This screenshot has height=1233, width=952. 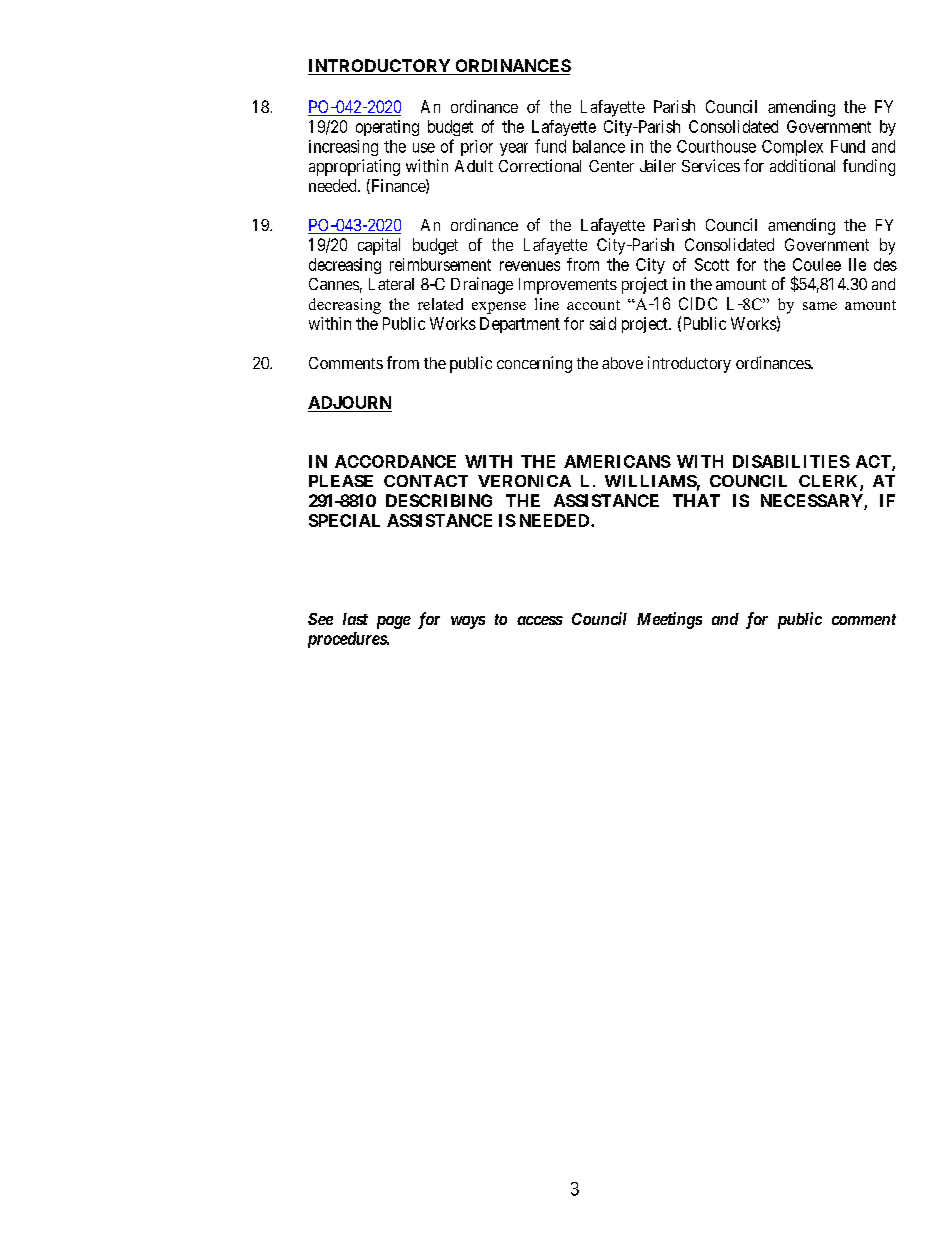 What do you see at coordinates (820, 306) in the screenshot?
I see `same` at bounding box center [820, 306].
